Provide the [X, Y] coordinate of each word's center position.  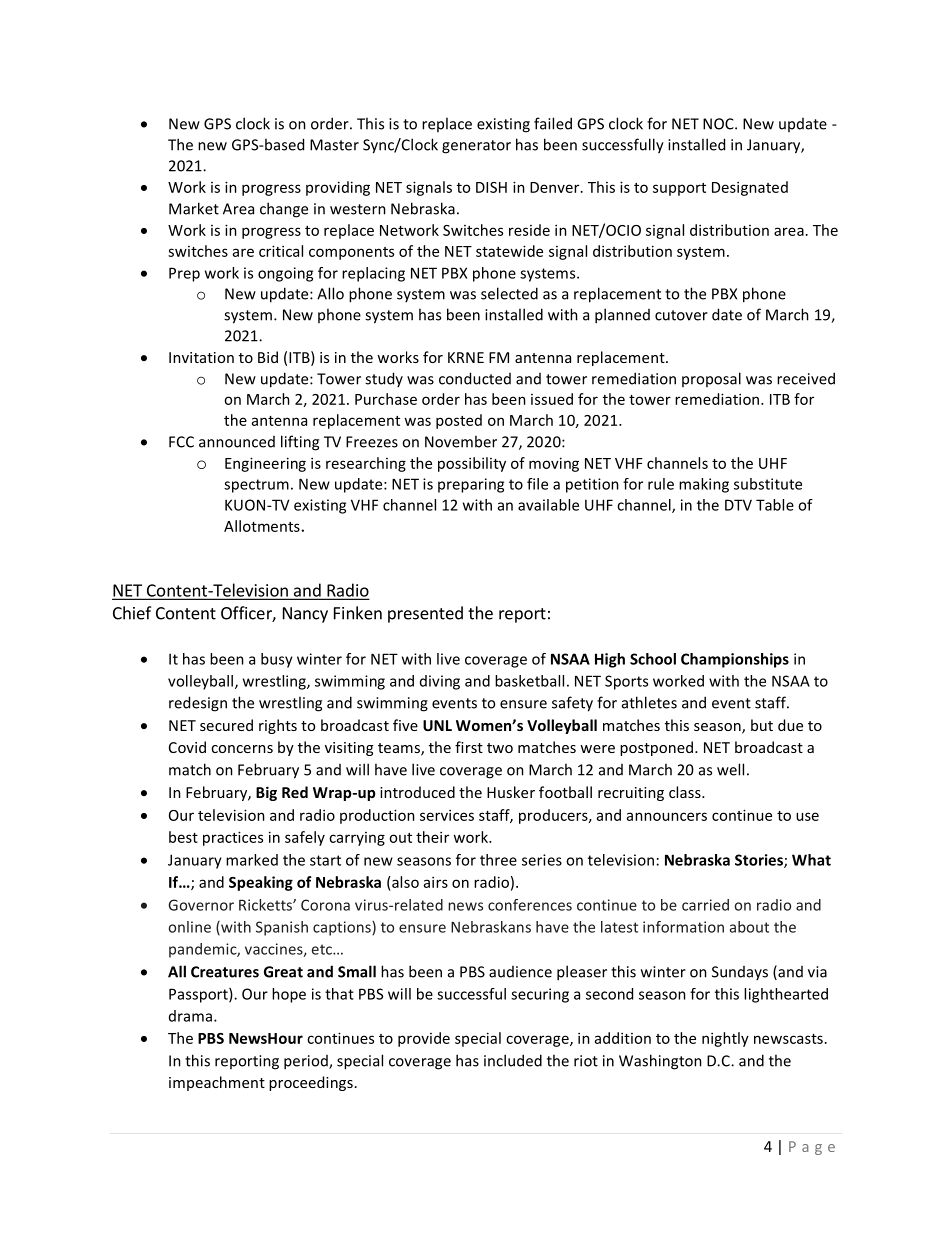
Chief [132, 613]
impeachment [217, 1083]
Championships [735, 660]
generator [476, 147]
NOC [719, 124]
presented [425, 614]
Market [194, 208]
